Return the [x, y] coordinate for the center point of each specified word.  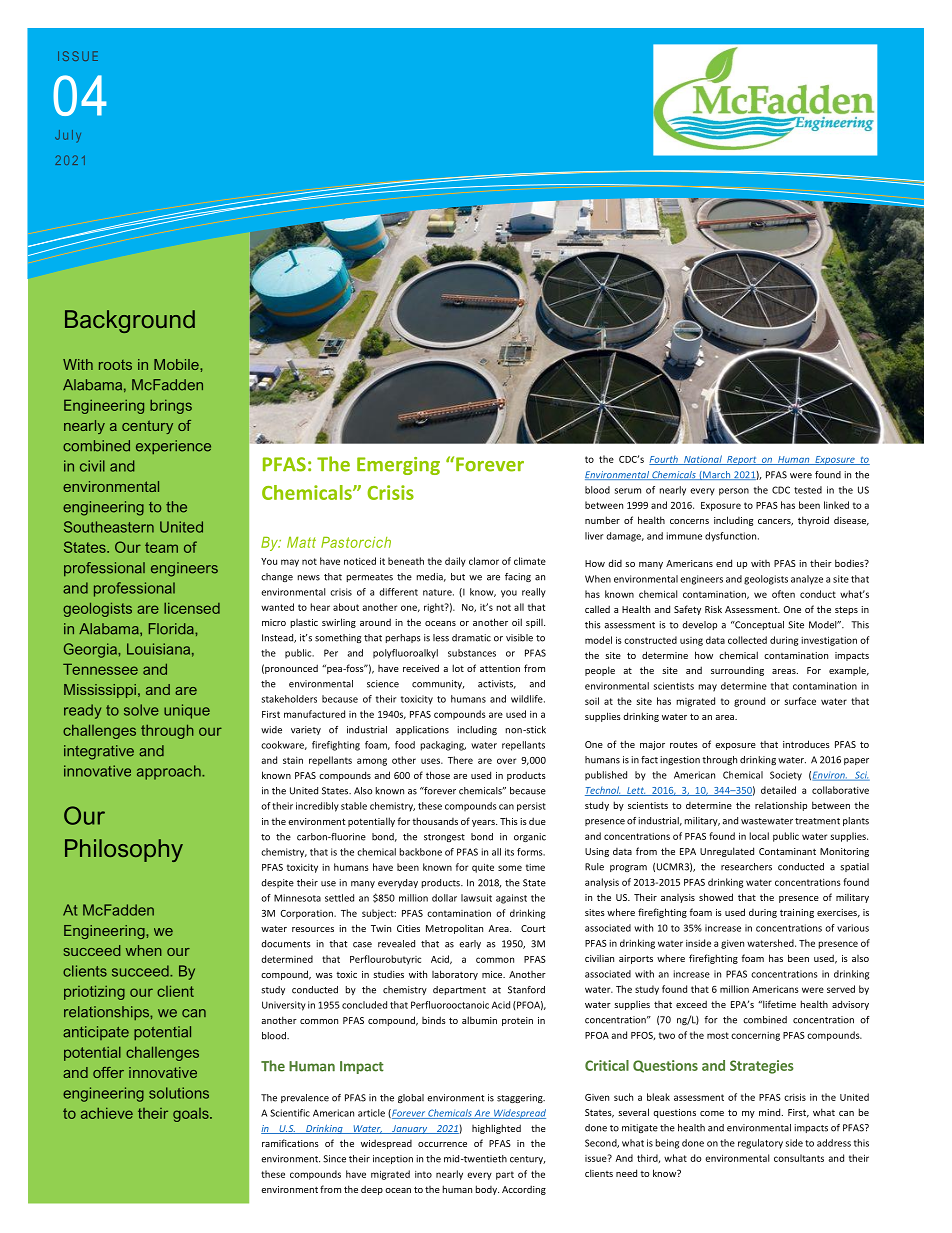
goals [192, 1115]
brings [171, 407]
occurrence [442, 1144]
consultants [799, 1158]
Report [742, 460]
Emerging [398, 466]
